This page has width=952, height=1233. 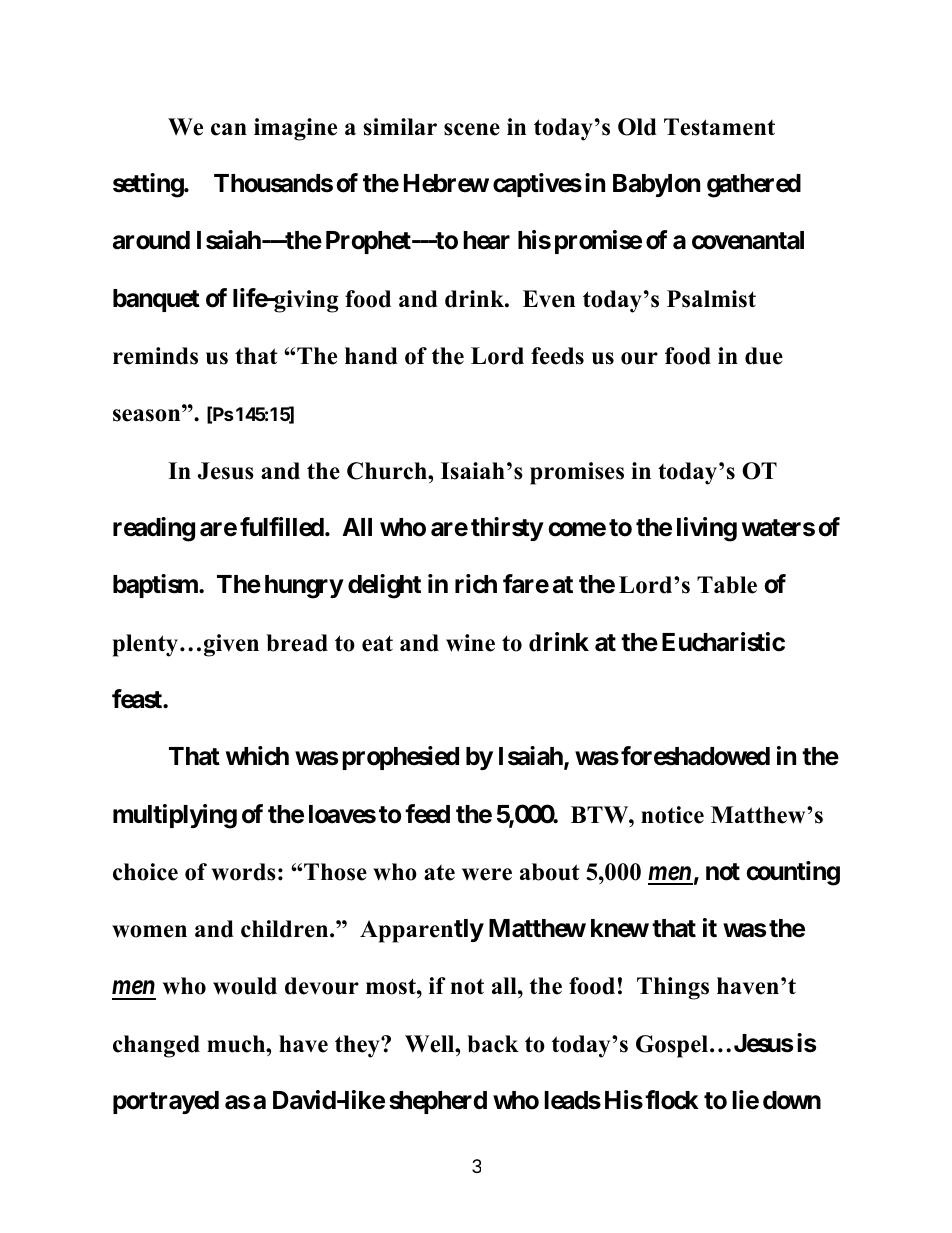 What do you see at coordinates (148, 415) in the page?
I see `season` at bounding box center [148, 415].
